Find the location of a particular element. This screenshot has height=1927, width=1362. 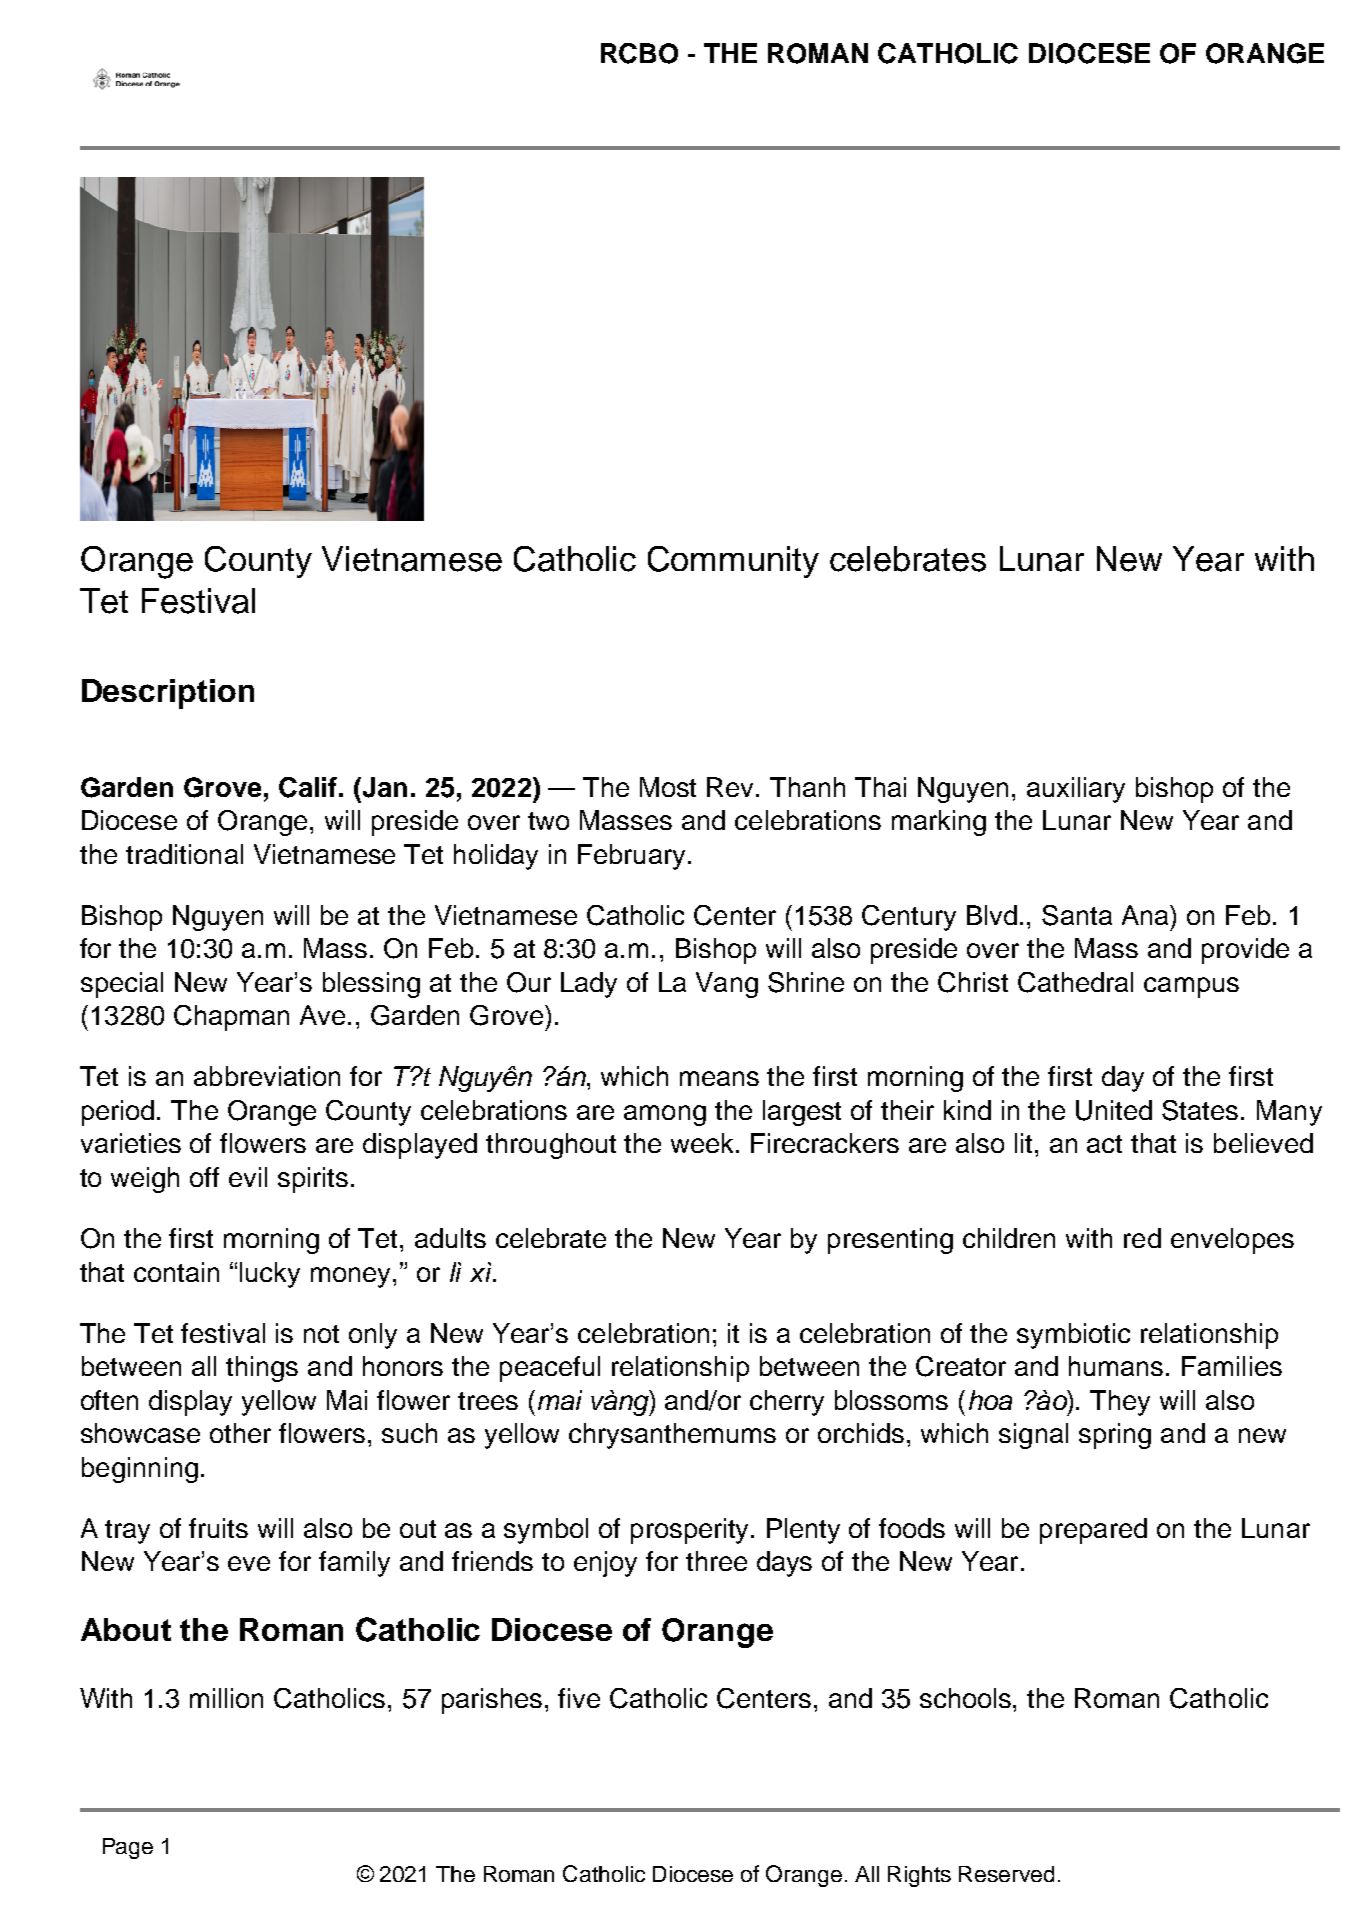

auxiliary is located at coordinates (1076, 790).
